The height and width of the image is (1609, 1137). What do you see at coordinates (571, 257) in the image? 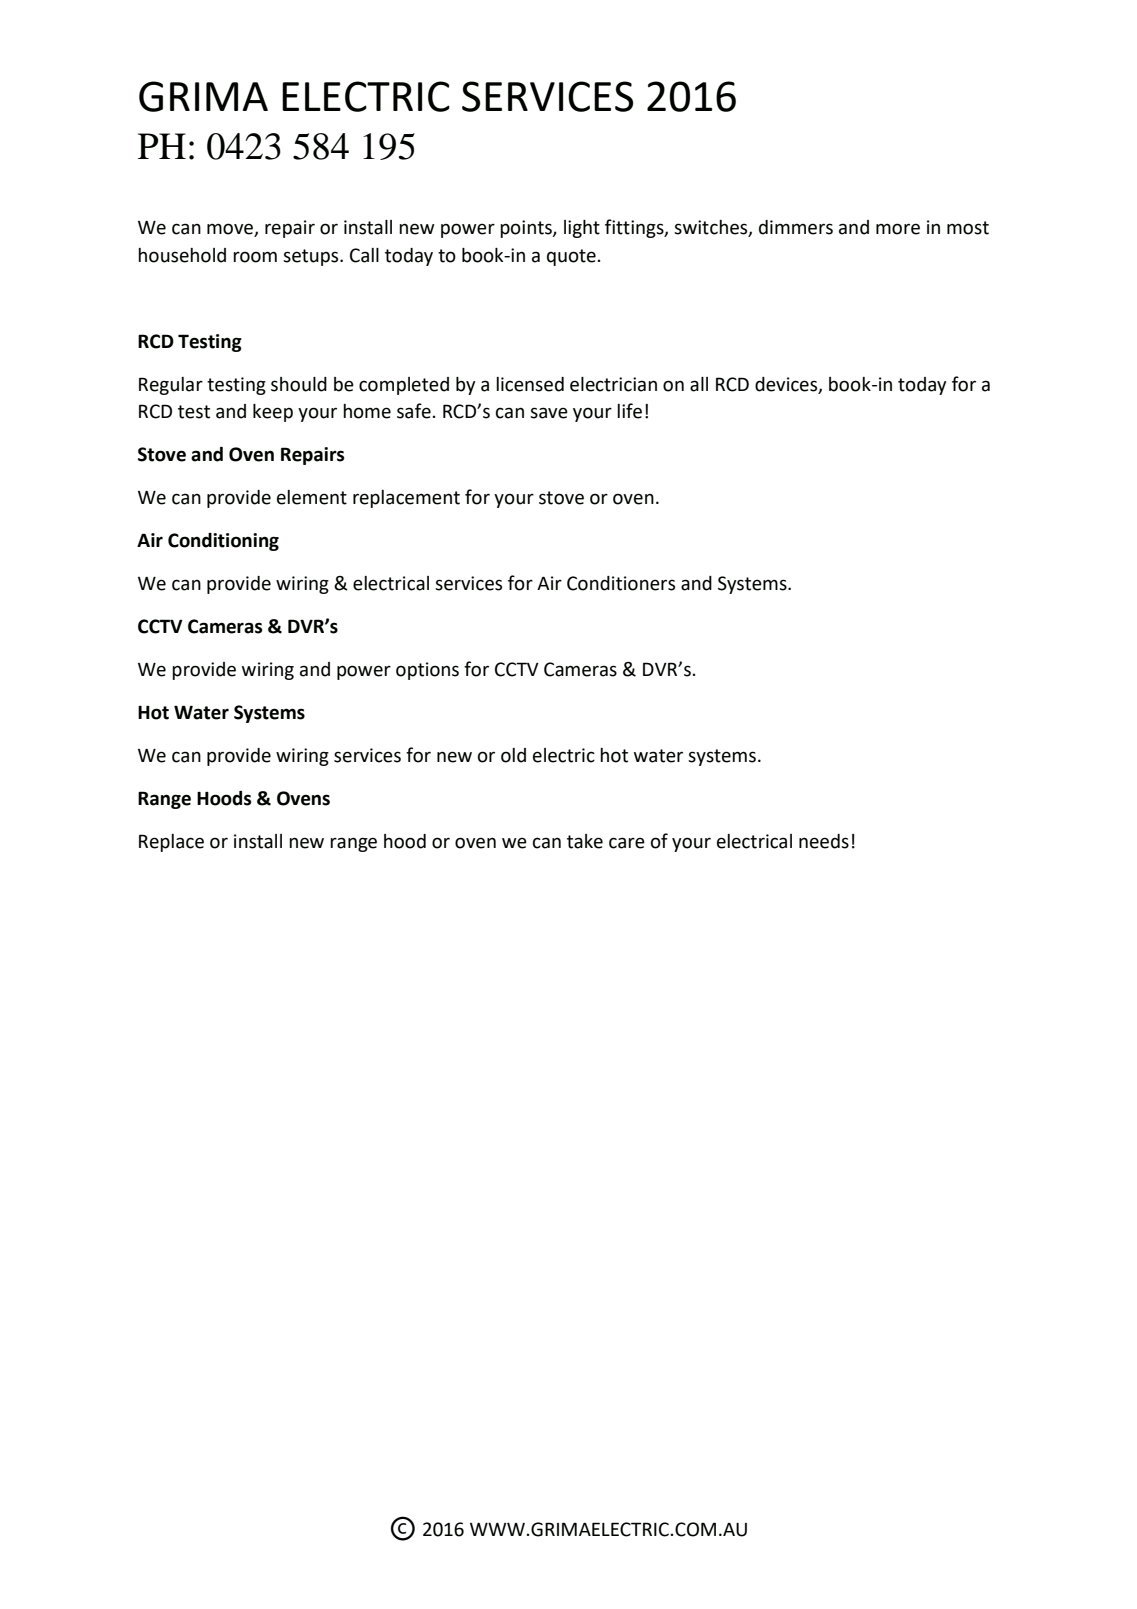
I see `quote` at bounding box center [571, 257].
